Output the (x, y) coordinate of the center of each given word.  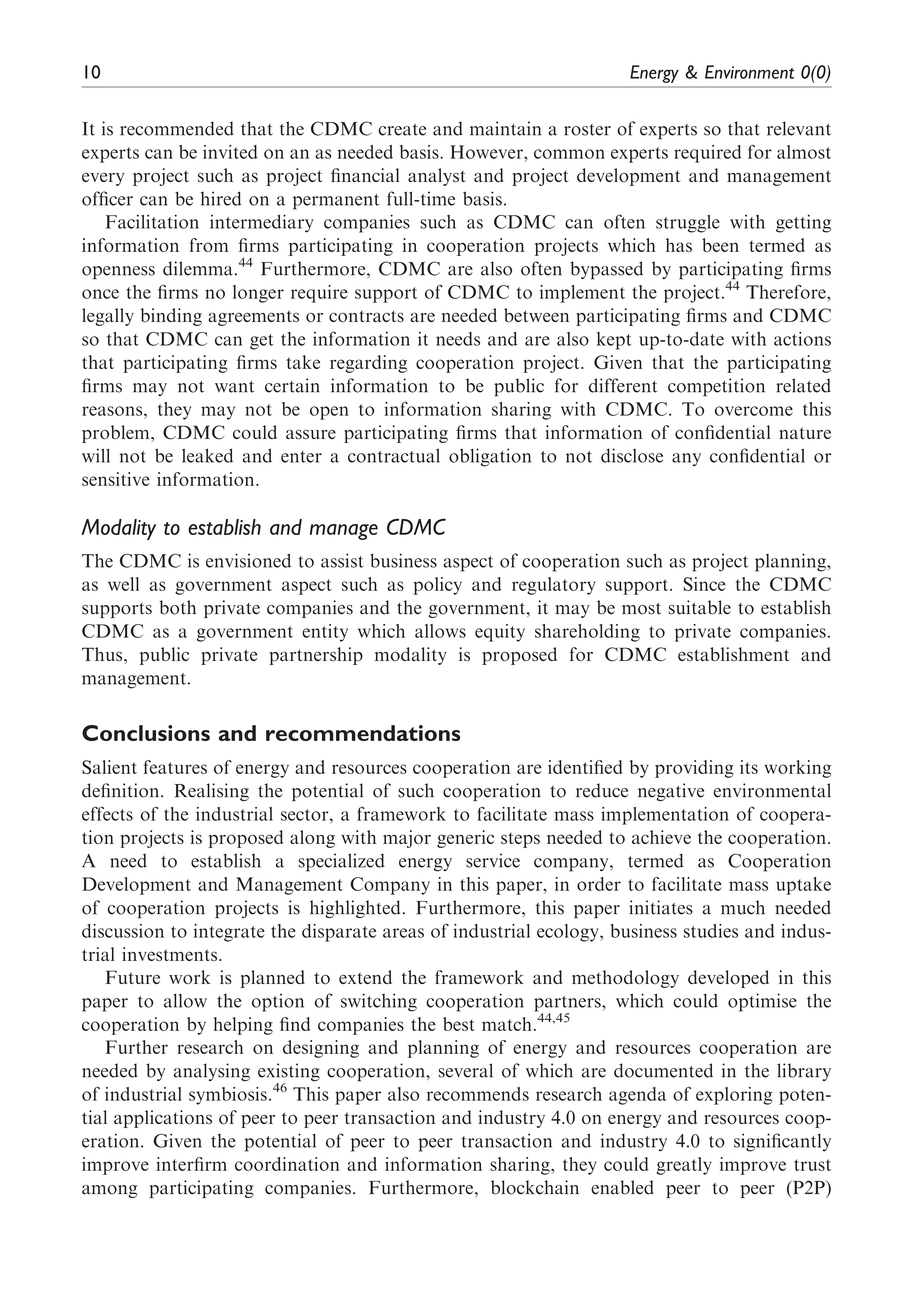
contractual (394, 455)
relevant (799, 128)
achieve (661, 837)
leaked (207, 455)
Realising (212, 792)
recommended (177, 128)
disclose (632, 455)
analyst (437, 177)
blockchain (535, 1187)
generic (465, 839)
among (110, 1191)
